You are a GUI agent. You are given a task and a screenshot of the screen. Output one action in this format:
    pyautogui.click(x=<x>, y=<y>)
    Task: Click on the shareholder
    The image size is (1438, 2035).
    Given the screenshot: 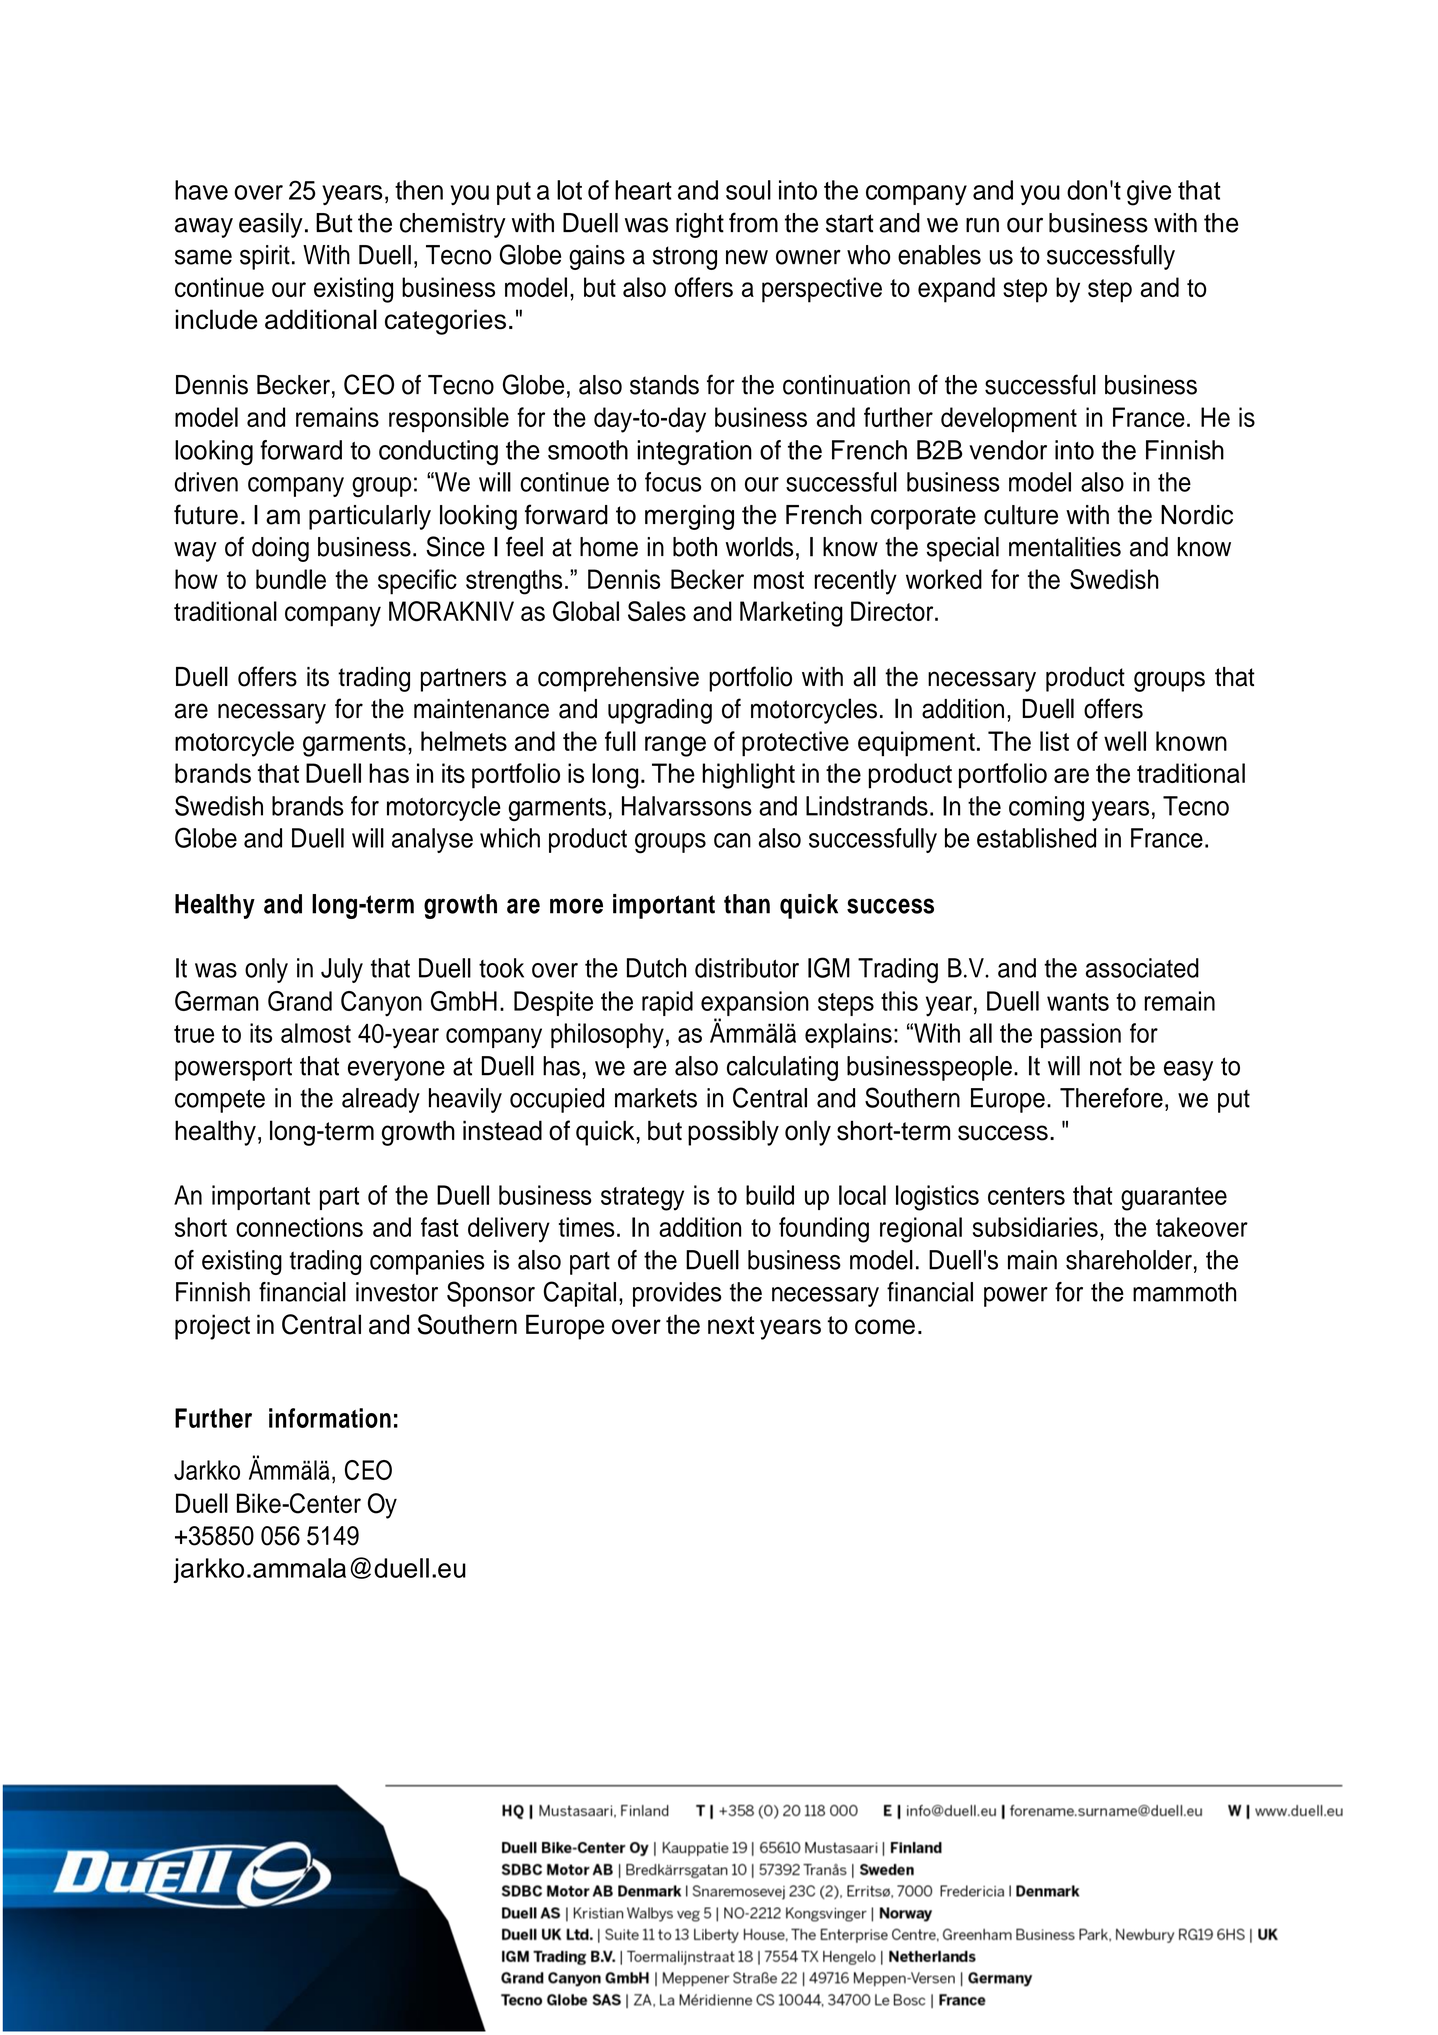 What is the action you would take?
    pyautogui.click(x=1129, y=1260)
